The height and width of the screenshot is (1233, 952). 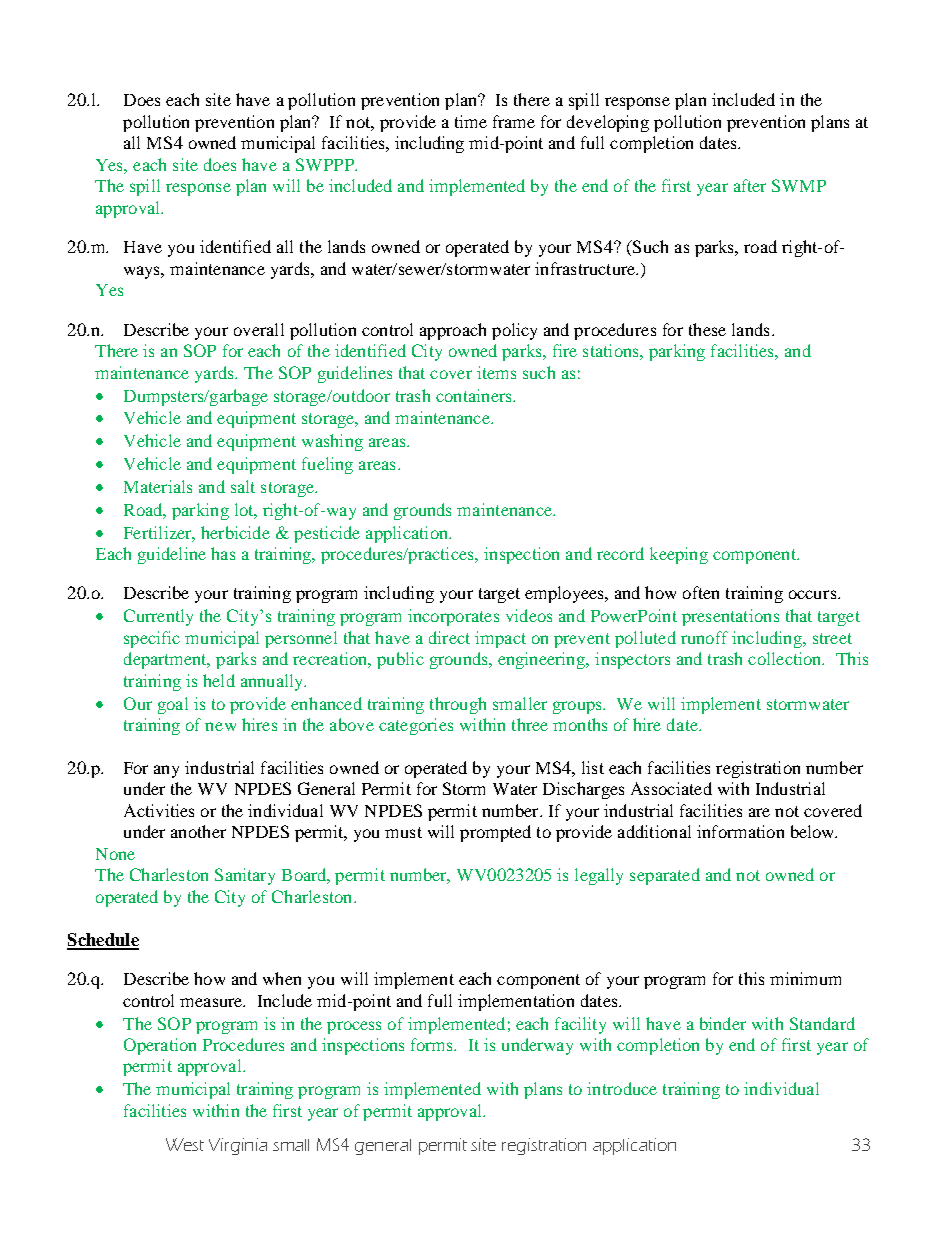 What do you see at coordinates (475, 395) in the screenshot?
I see `containers` at bounding box center [475, 395].
